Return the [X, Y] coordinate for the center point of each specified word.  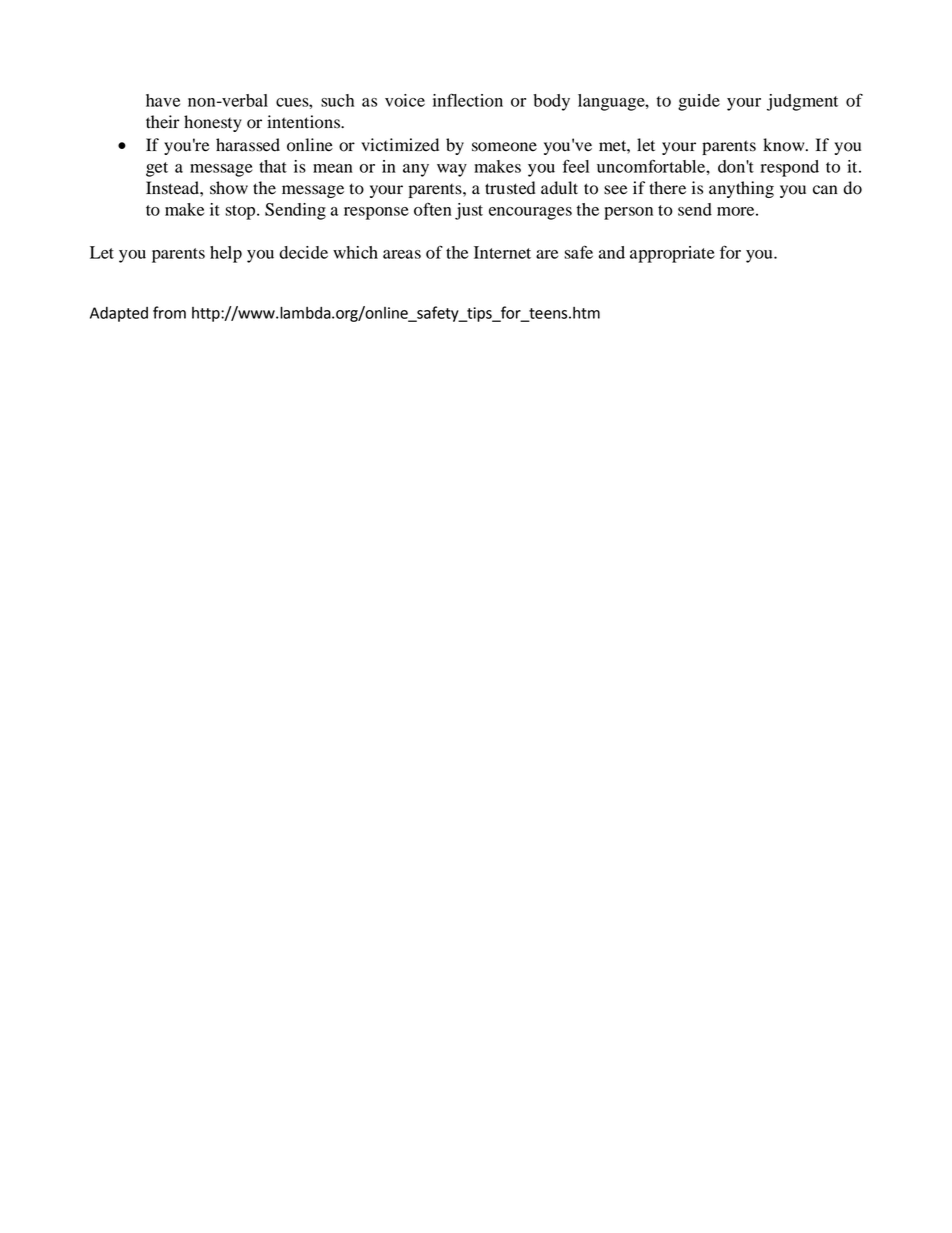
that [273, 166]
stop [241, 212]
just [469, 211]
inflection [468, 100]
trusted [510, 188]
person [628, 213]
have [163, 100]
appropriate [672, 254]
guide [699, 102]
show [229, 188]
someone [504, 147]
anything [741, 189]
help [226, 254]
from [169, 312]
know [785, 145]
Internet [502, 252]
